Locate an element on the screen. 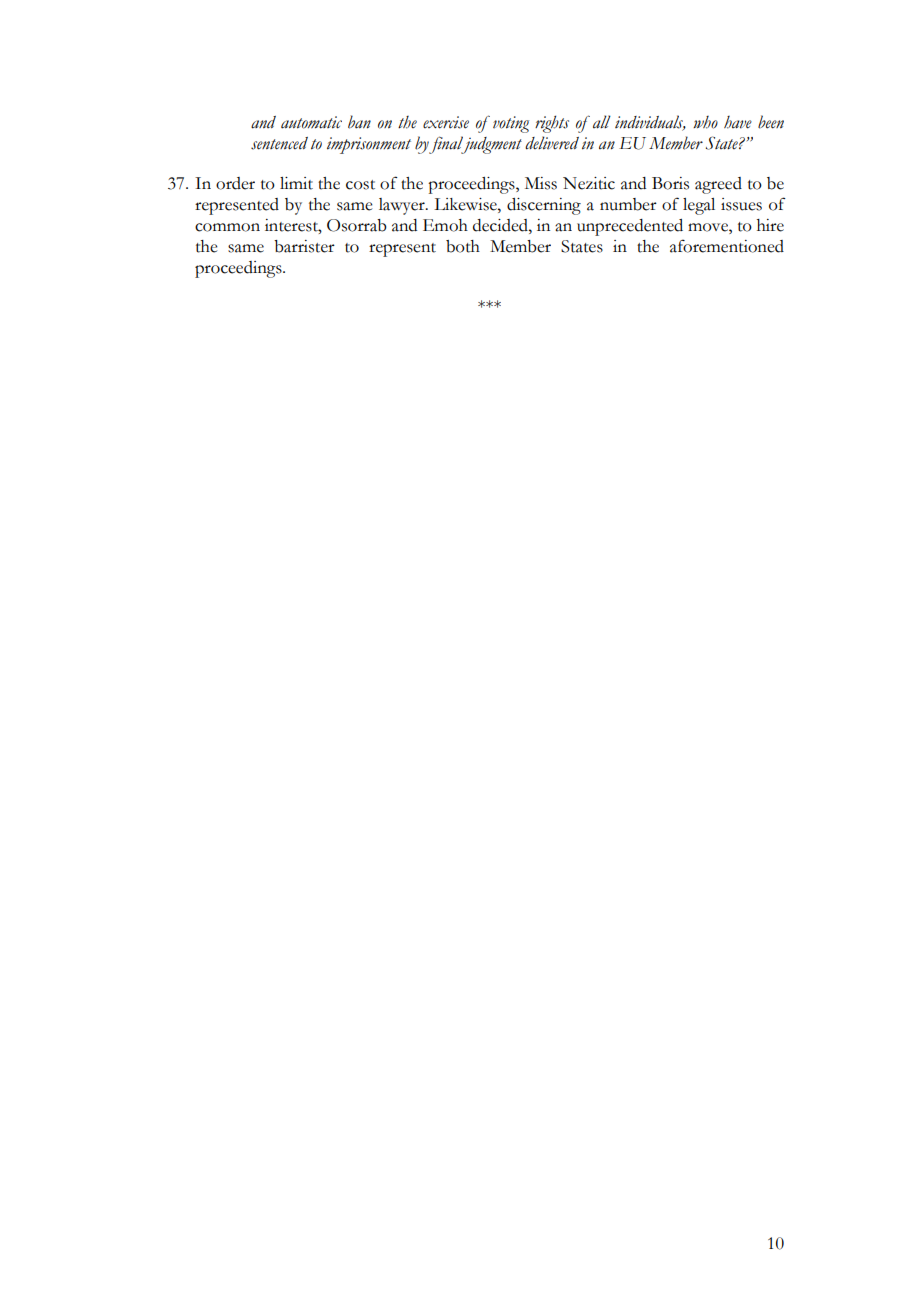  discerning is located at coordinates (544, 206).
